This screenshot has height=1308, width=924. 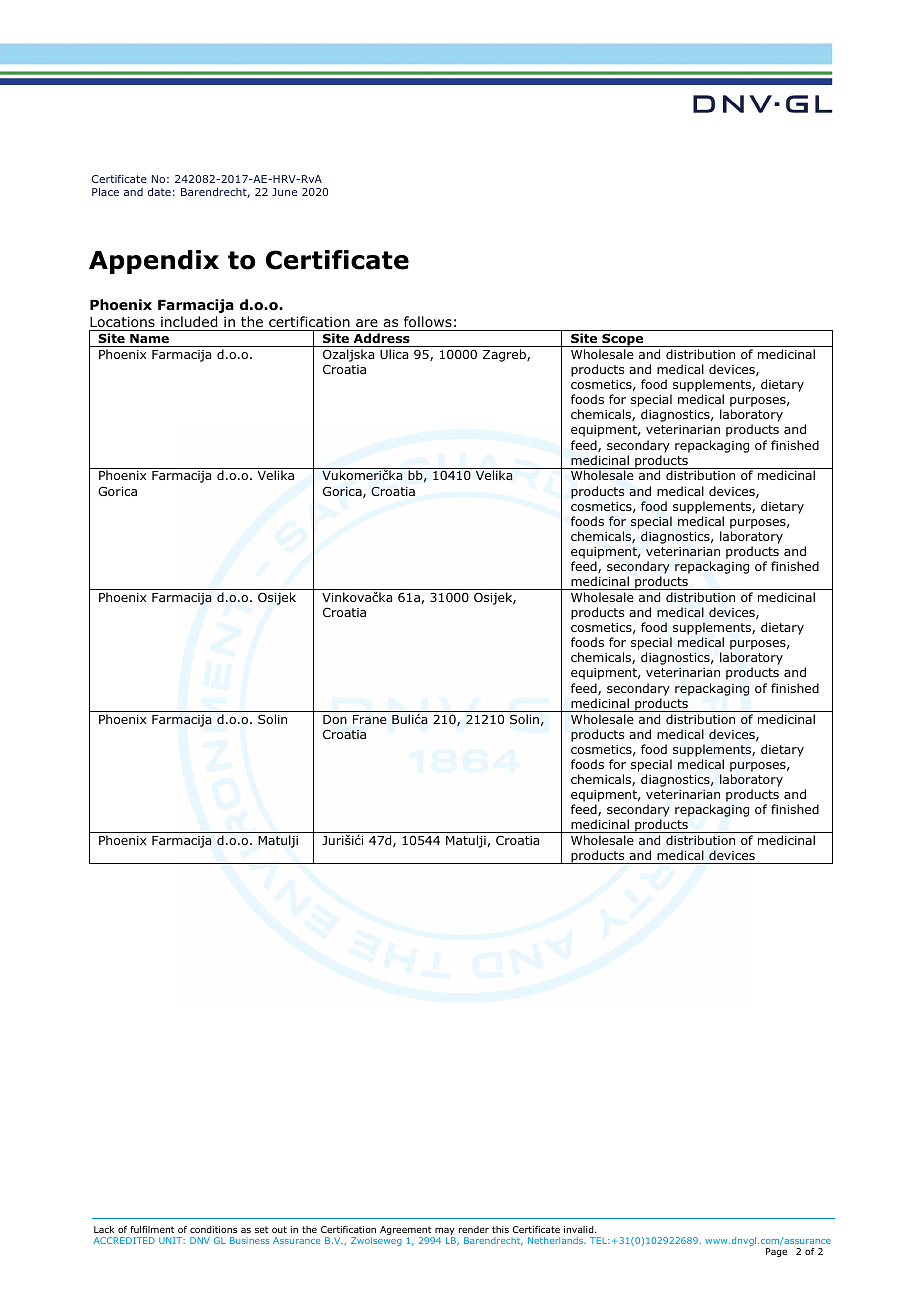 I want to click on Don, so click(x=335, y=719).
